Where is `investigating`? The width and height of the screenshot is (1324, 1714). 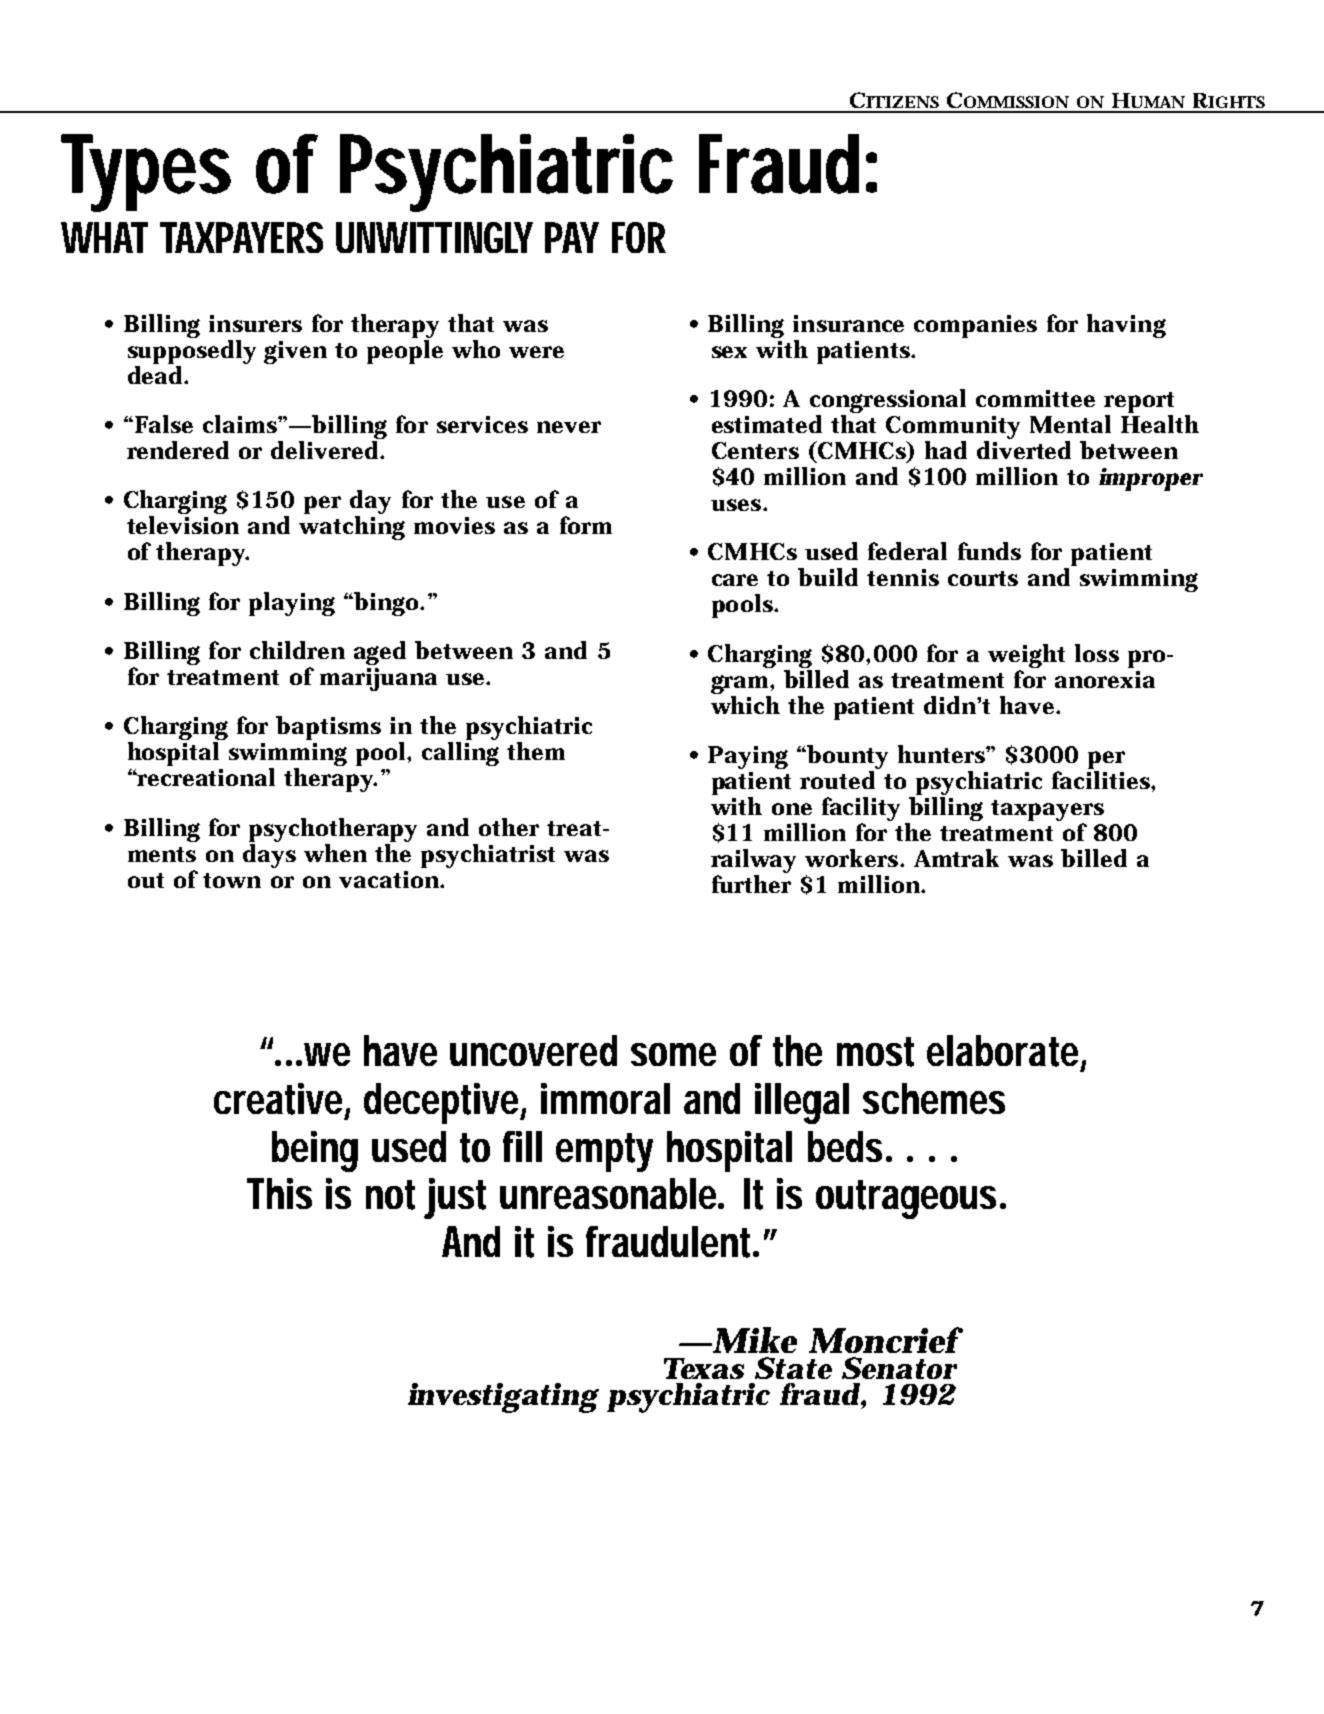
investigating is located at coordinates (503, 1398).
